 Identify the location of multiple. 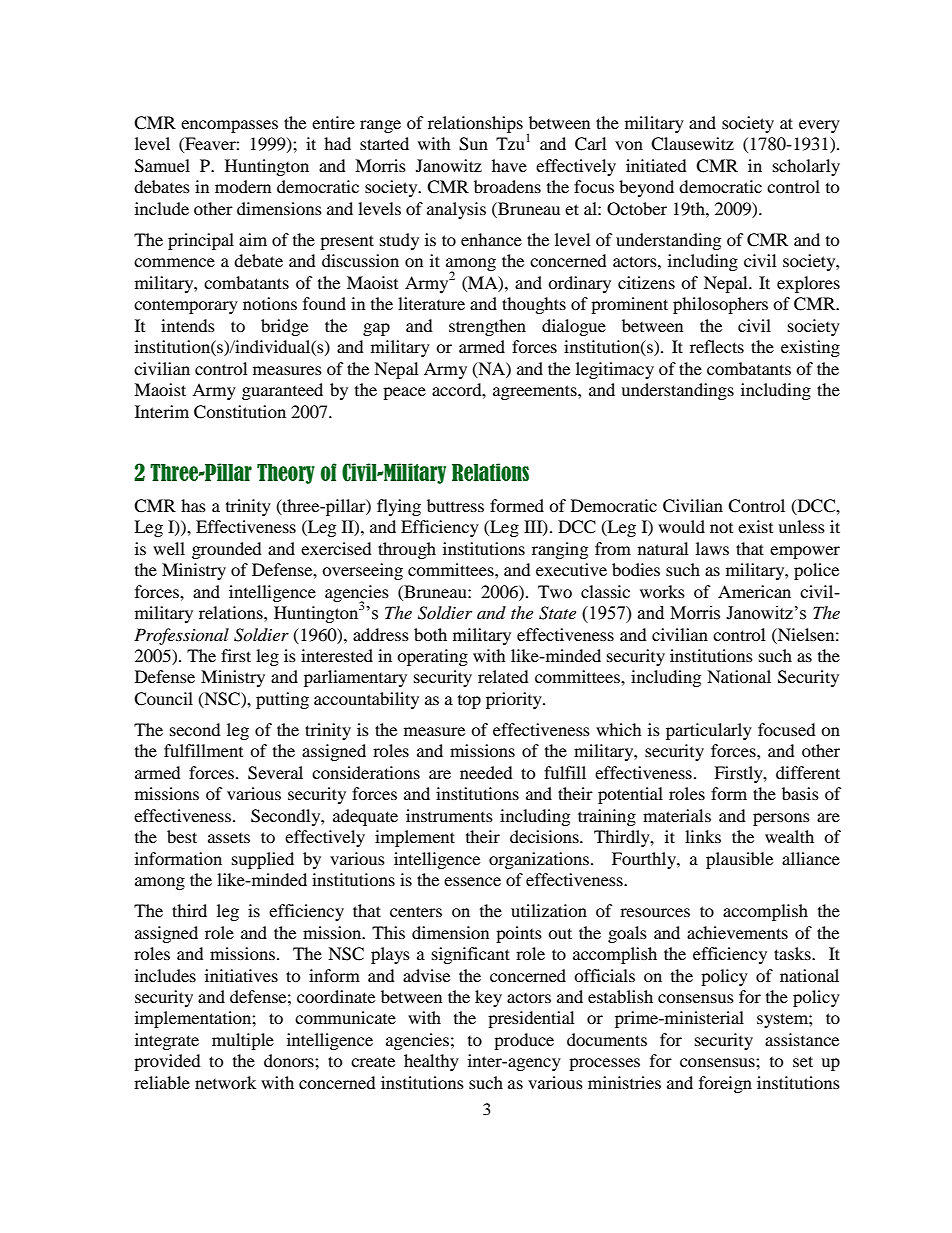
(243, 1041).
